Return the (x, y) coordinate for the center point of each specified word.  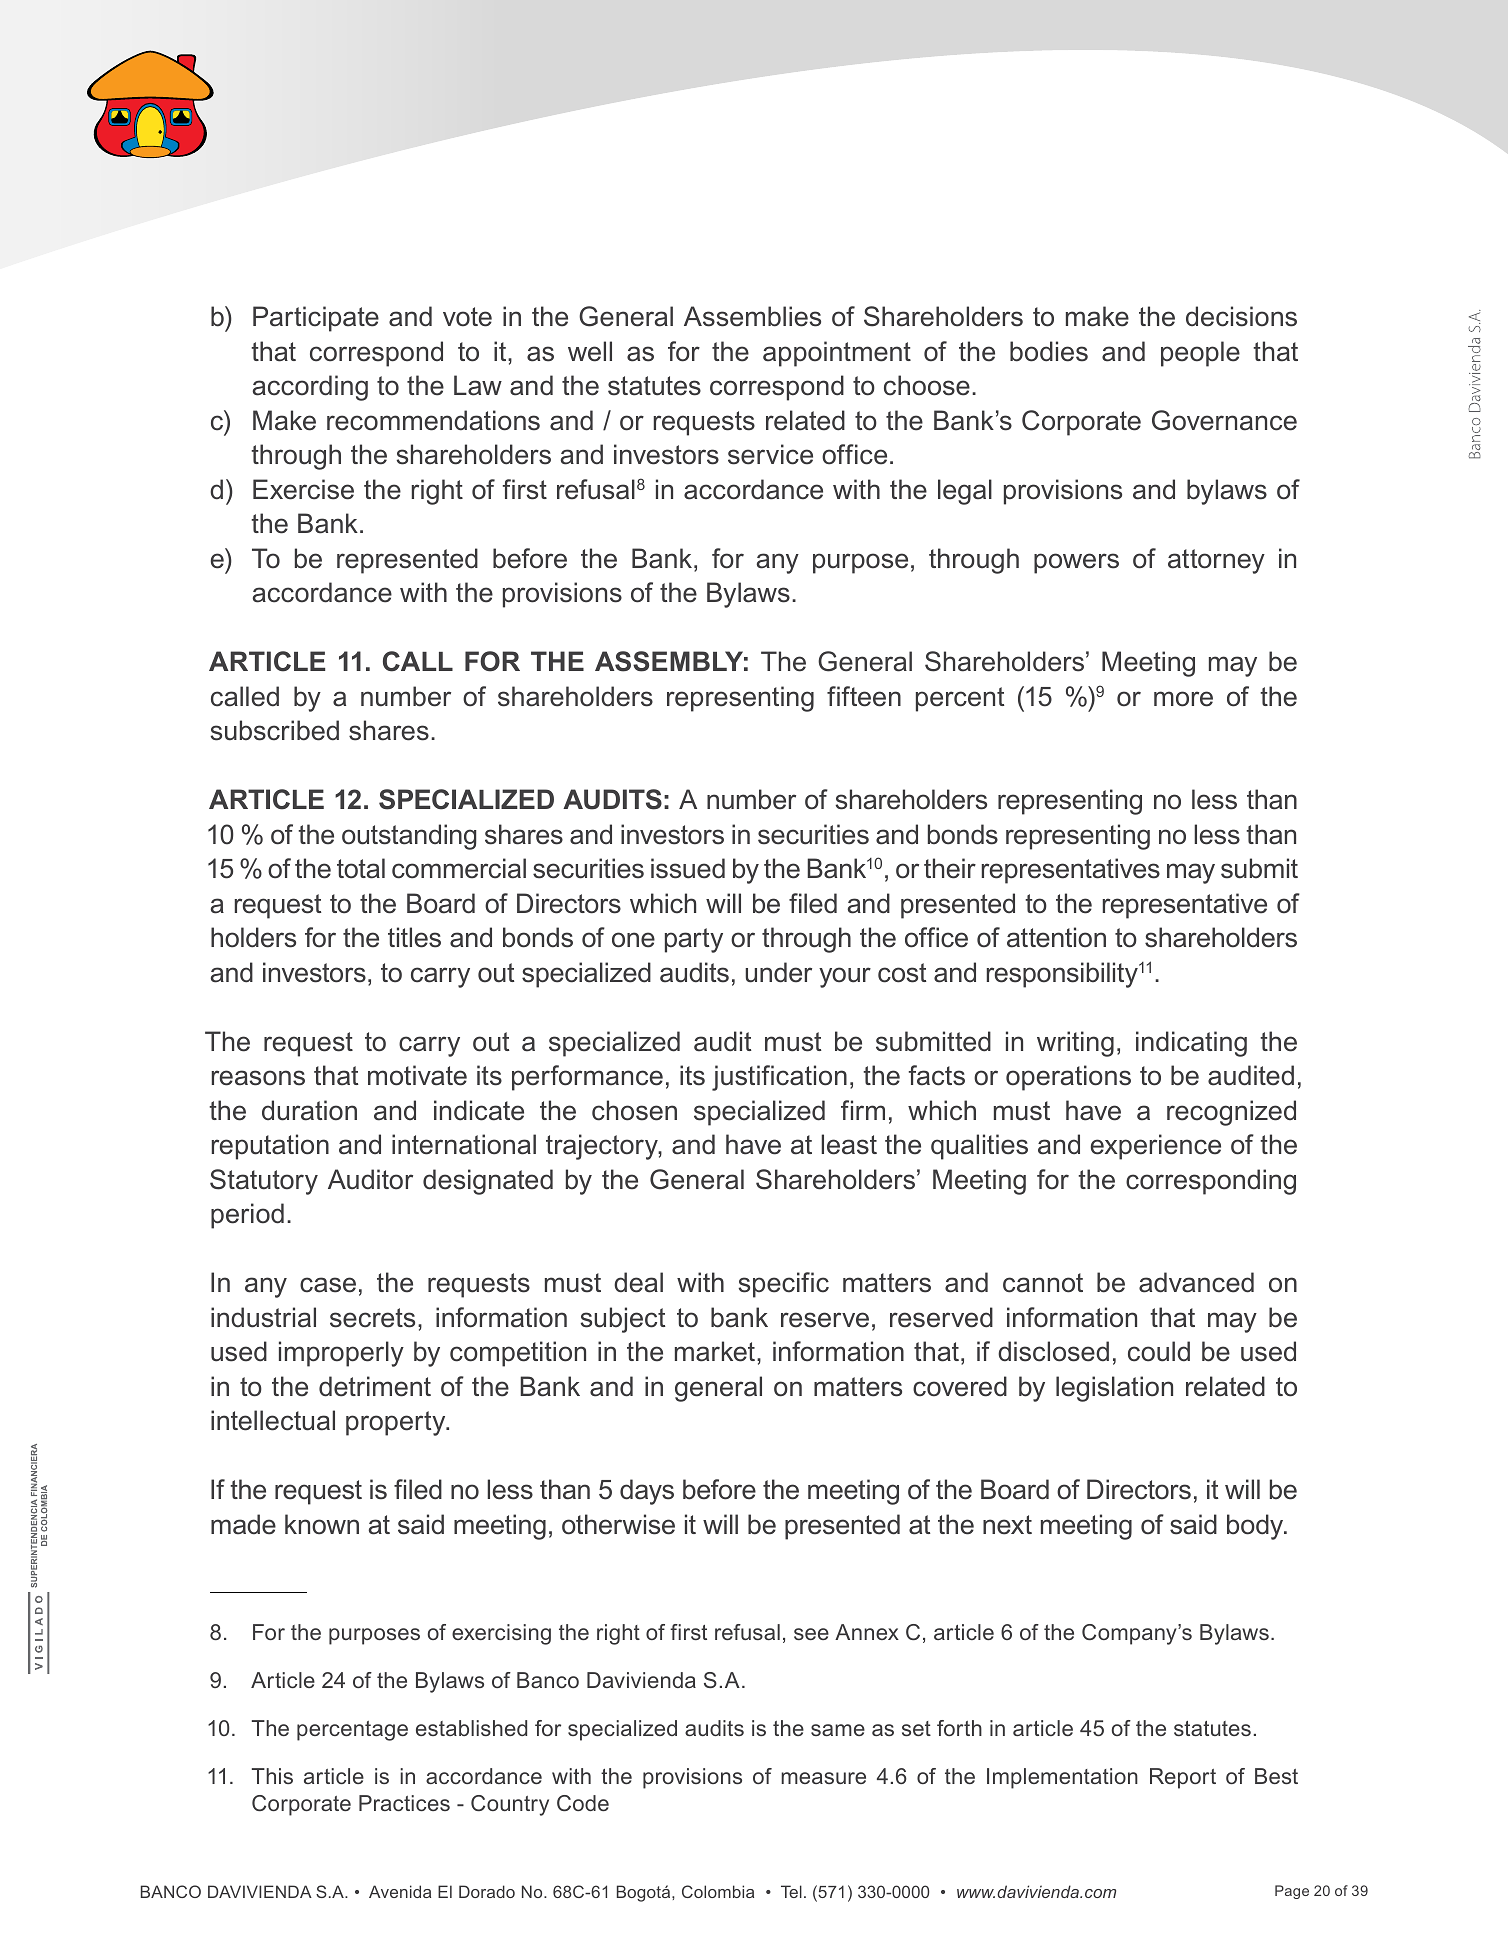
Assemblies (752, 316)
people (1200, 354)
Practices (404, 1803)
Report (1183, 1778)
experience (1156, 1147)
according (310, 388)
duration (309, 1110)
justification (779, 1078)
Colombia (718, 1891)
